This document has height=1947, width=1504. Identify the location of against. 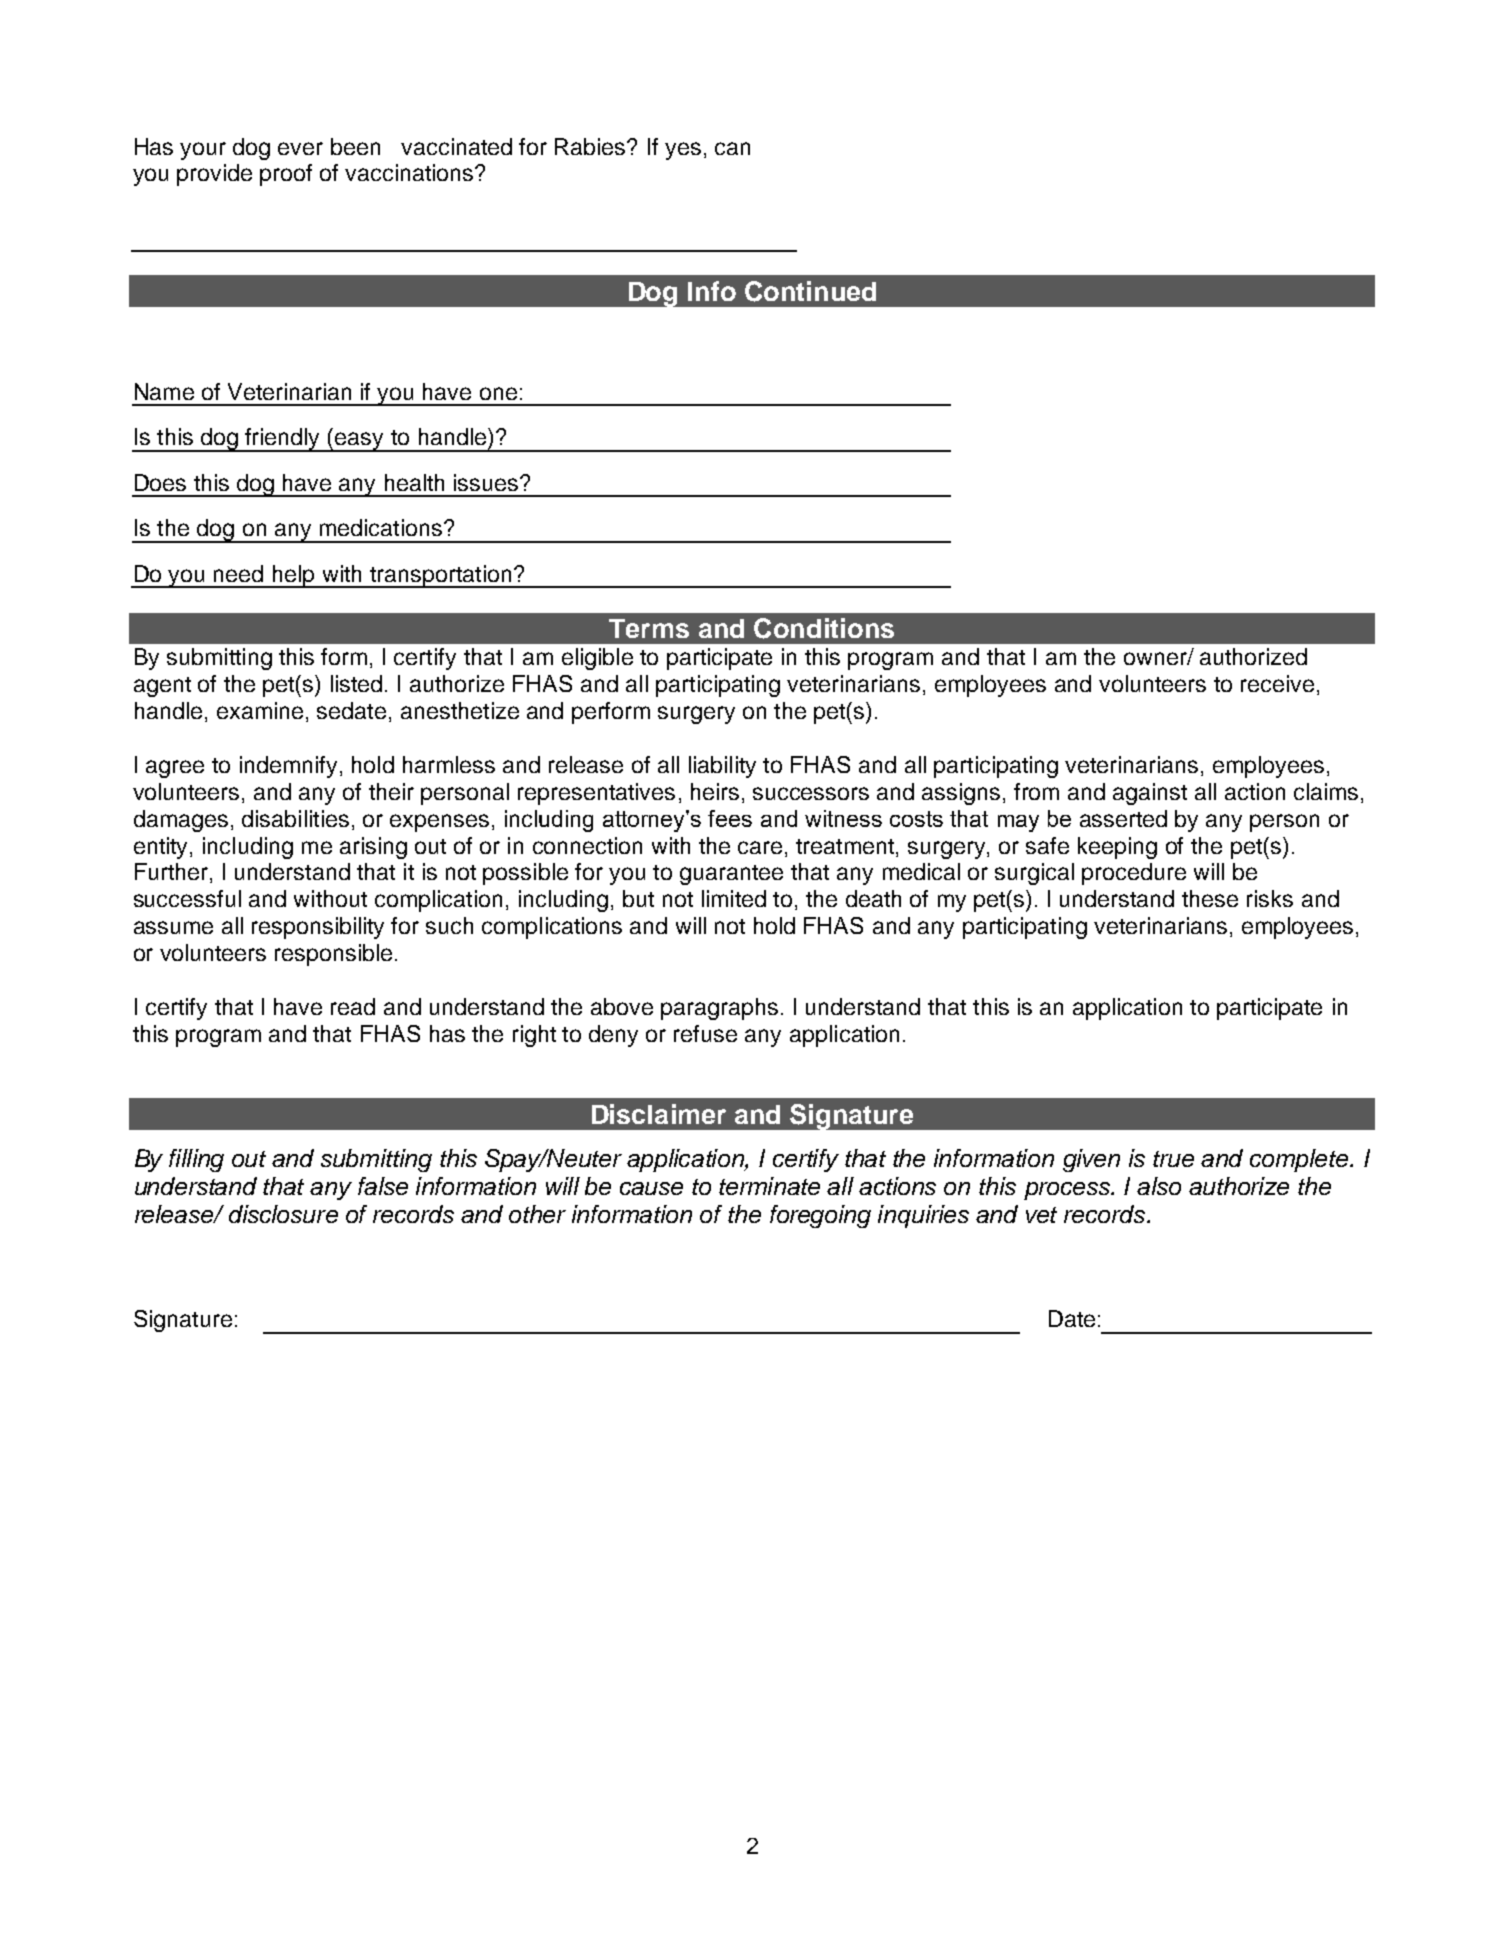
(1150, 794).
